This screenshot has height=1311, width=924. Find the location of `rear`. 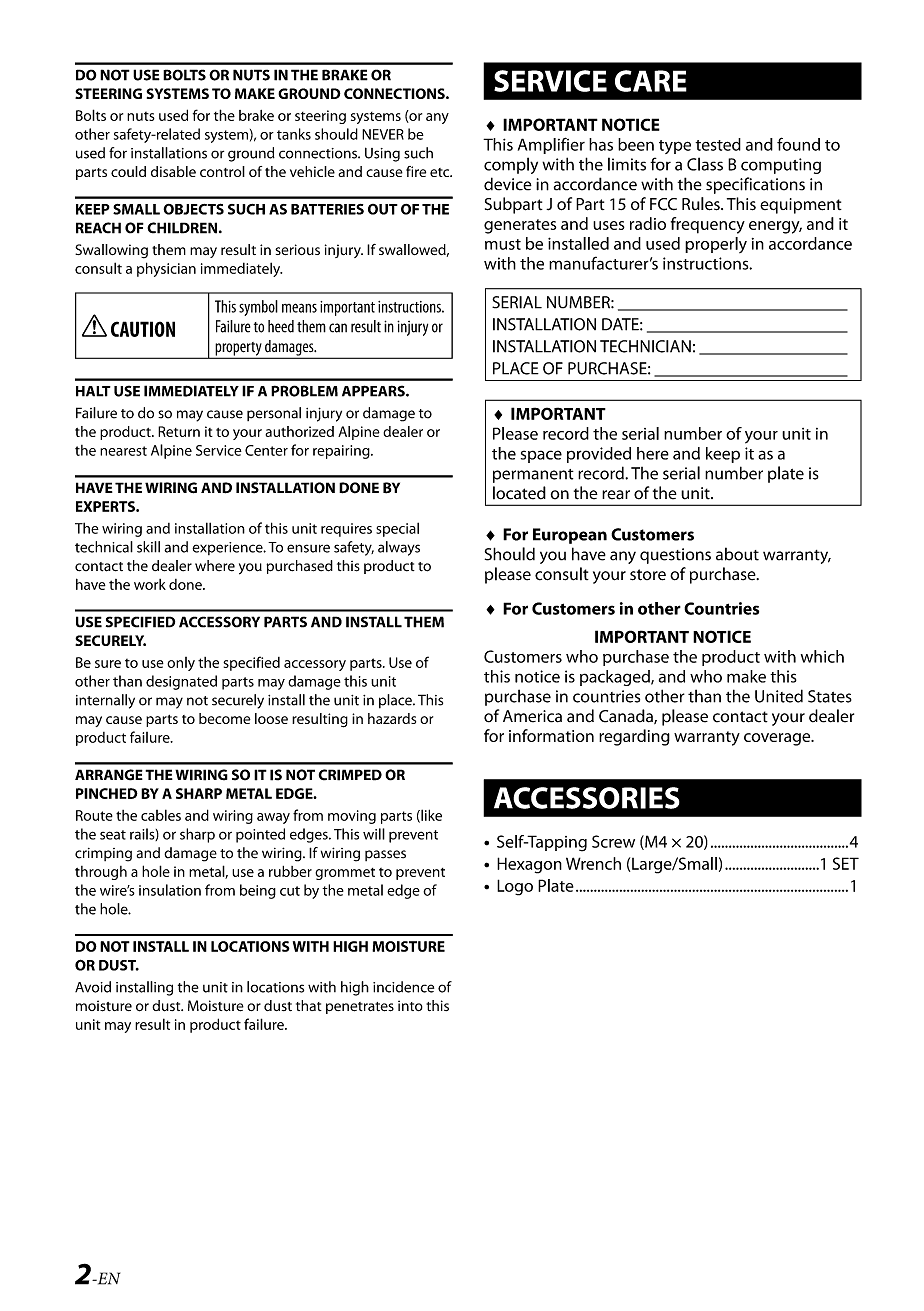

rear is located at coordinates (616, 495).
